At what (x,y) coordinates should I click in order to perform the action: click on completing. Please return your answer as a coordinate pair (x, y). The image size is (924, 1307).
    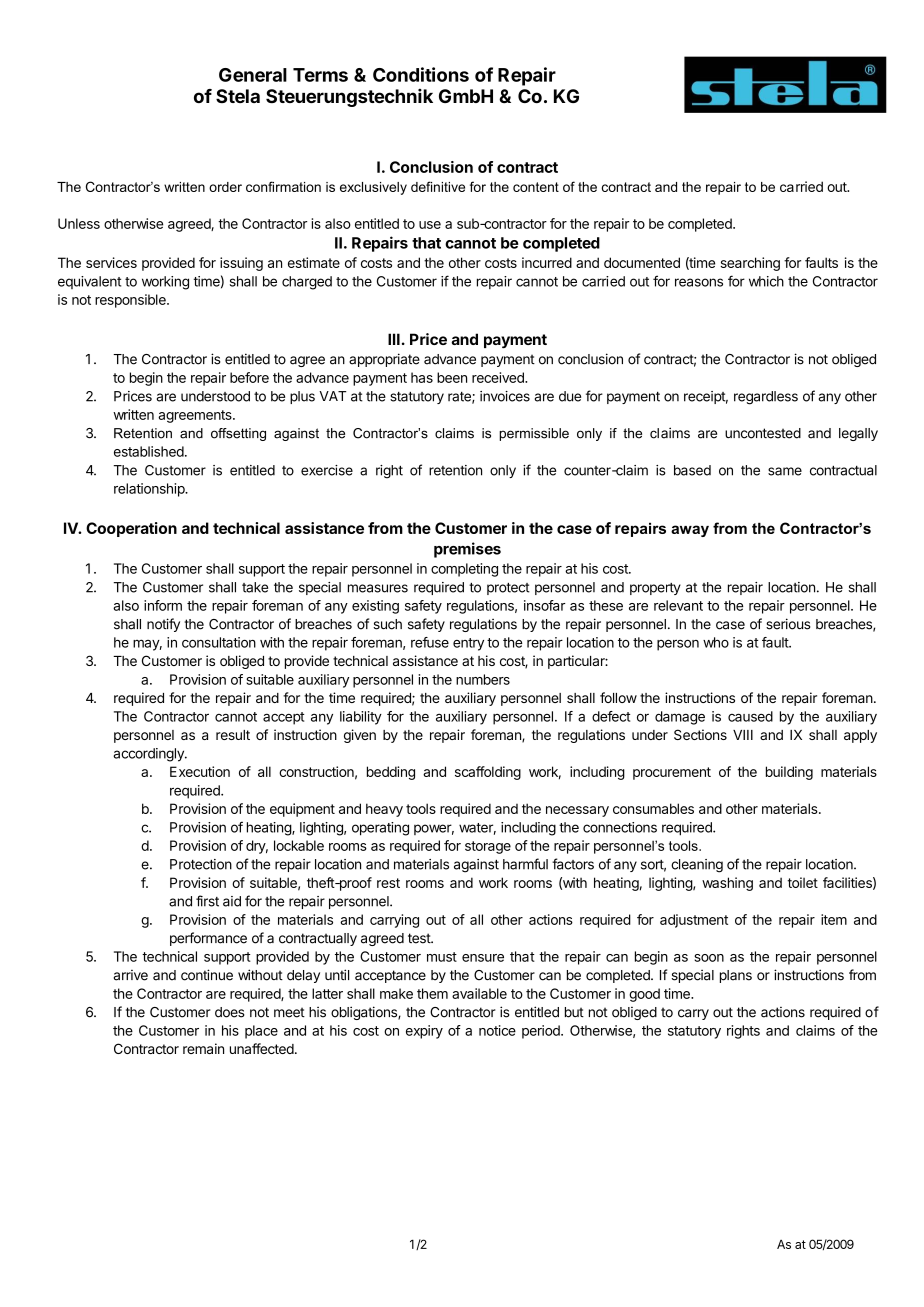
    Looking at the image, I should click on (464, 570).
